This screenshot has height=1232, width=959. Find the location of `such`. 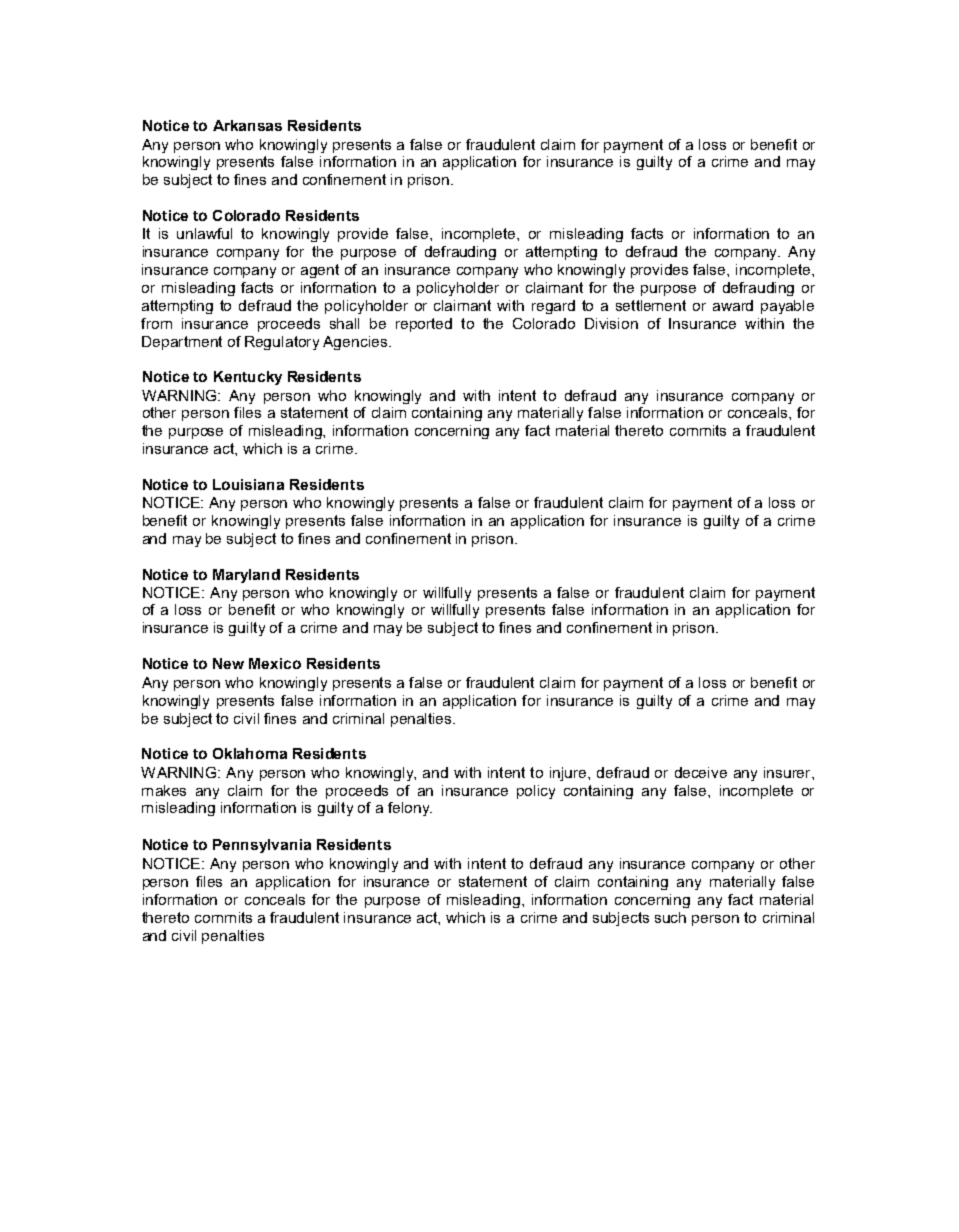

such is located at coordinates (670, 917).
